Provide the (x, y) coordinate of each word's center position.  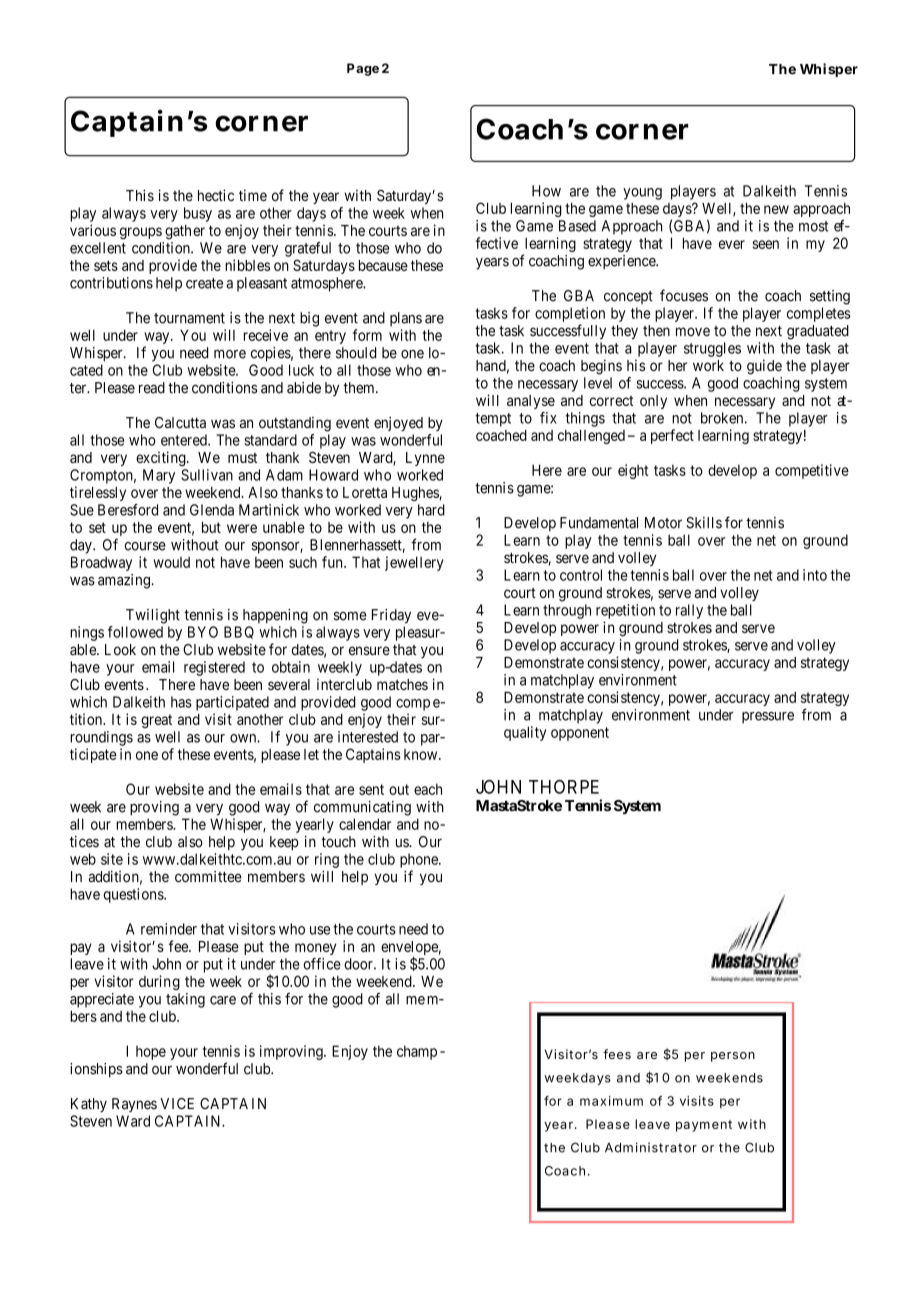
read (152, 388)
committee (208, 877)
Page (363, 69)
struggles (712, 349)
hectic (216, 195)
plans (406, 319)
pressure (768, 718)
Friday (391, 616)
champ (417, 1052)
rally (689, 611)
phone (420, 860)
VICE (177, 1103)
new (776, 209)
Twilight (153, 616)
